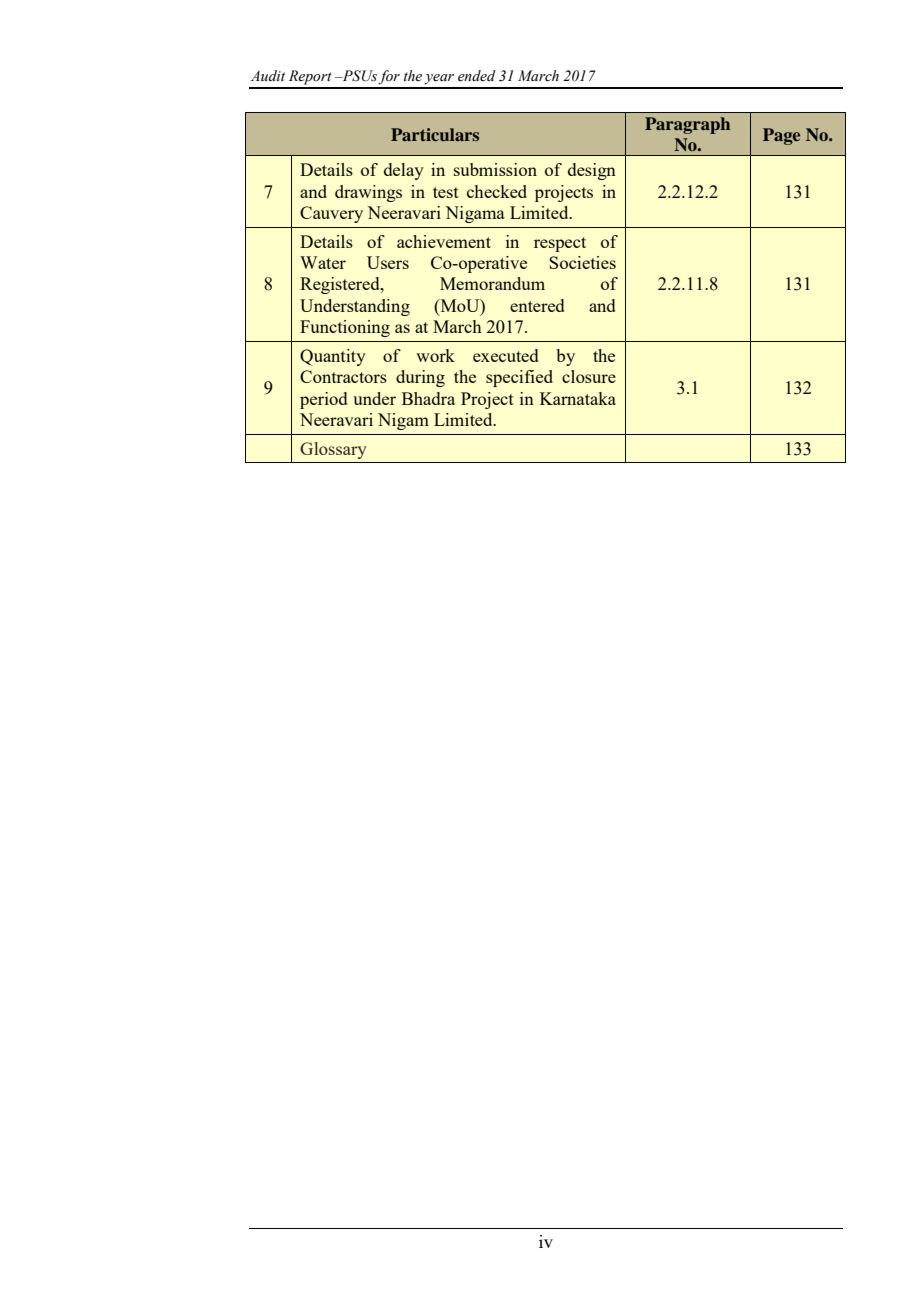 This page has width=924, height=1308. What do you see at coordinates (333, 450) in the page?
I see `Glossary` at bounding box center [333, 450].
